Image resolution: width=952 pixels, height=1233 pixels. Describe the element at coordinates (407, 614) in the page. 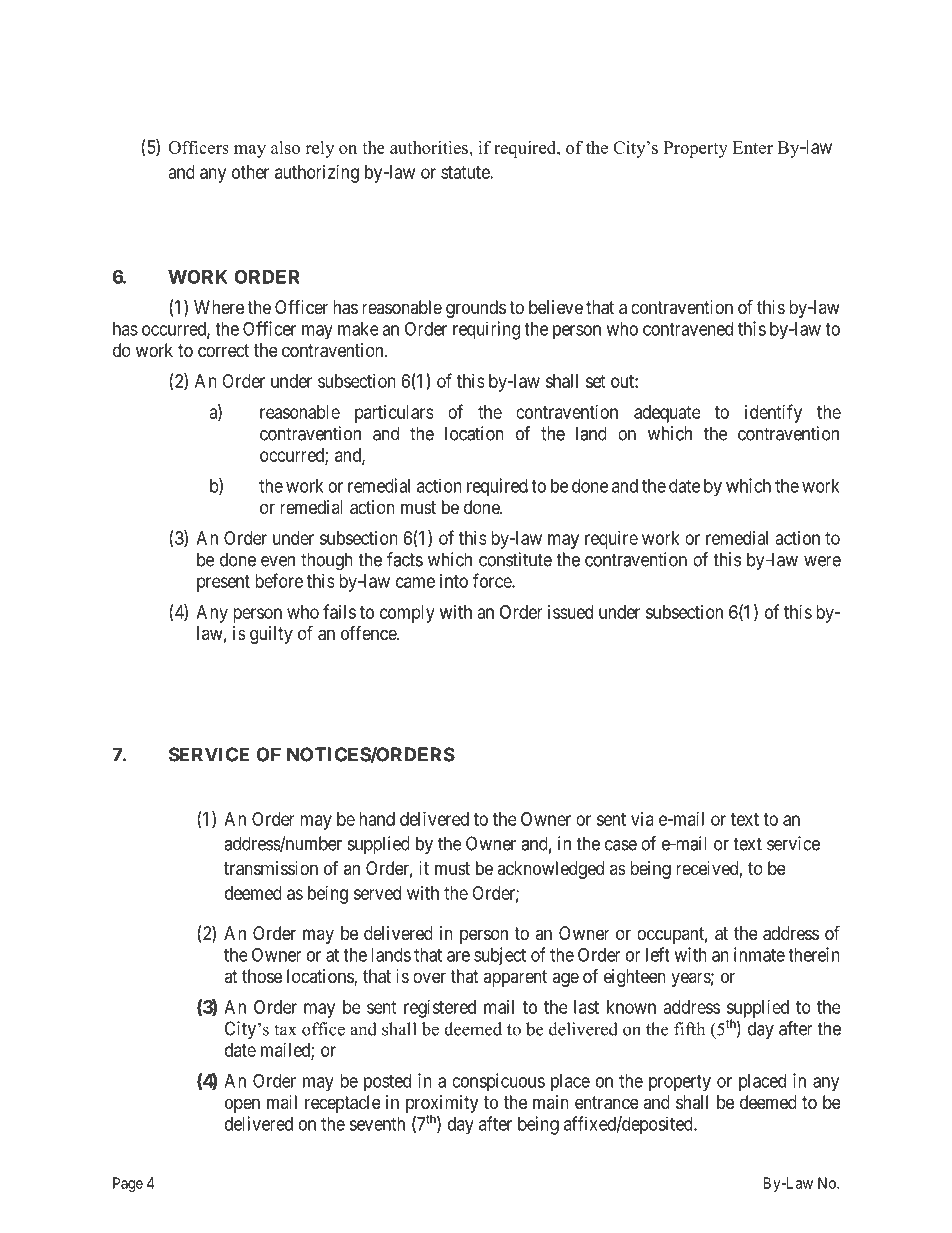

I see `comply` at that location.
